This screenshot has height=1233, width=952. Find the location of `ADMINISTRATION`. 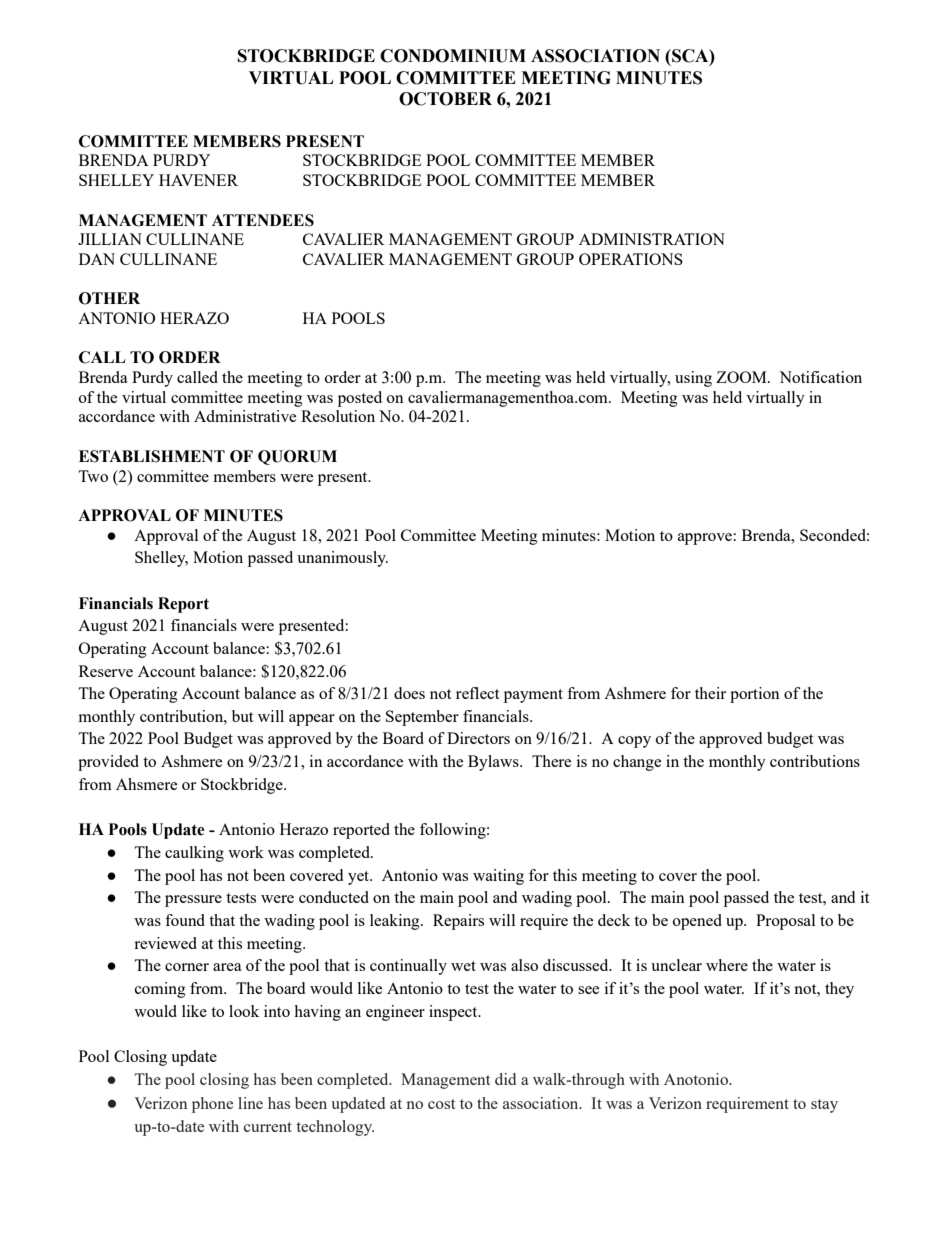

ADMINISTRATION is located at coordinates (652, 239).
